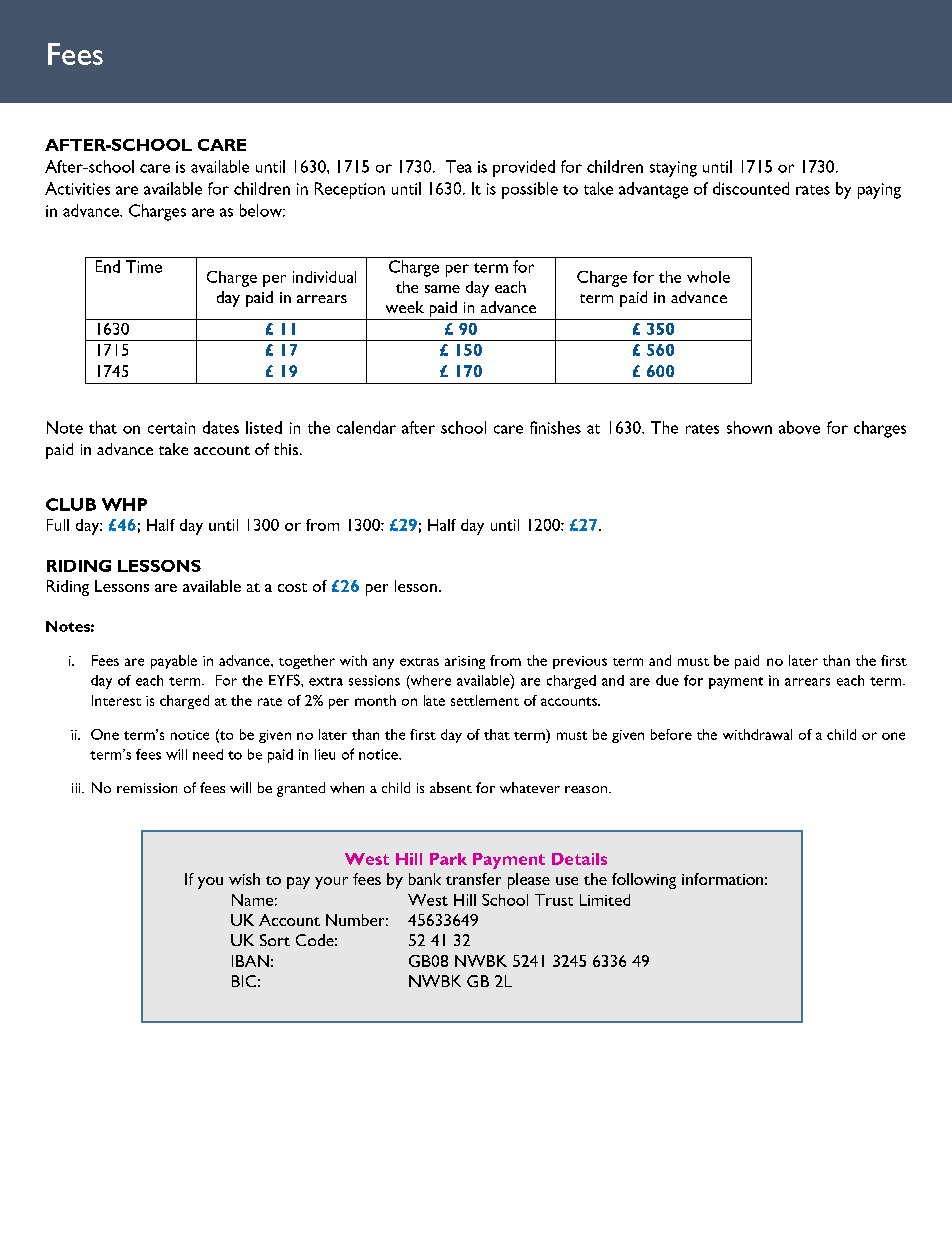 Image resolution: width=952 pixels, height=1257 pixels. What do you see at coordinates (77, 188) in the screenshot?
I see `Activities` at bounding box center [77, 188].
